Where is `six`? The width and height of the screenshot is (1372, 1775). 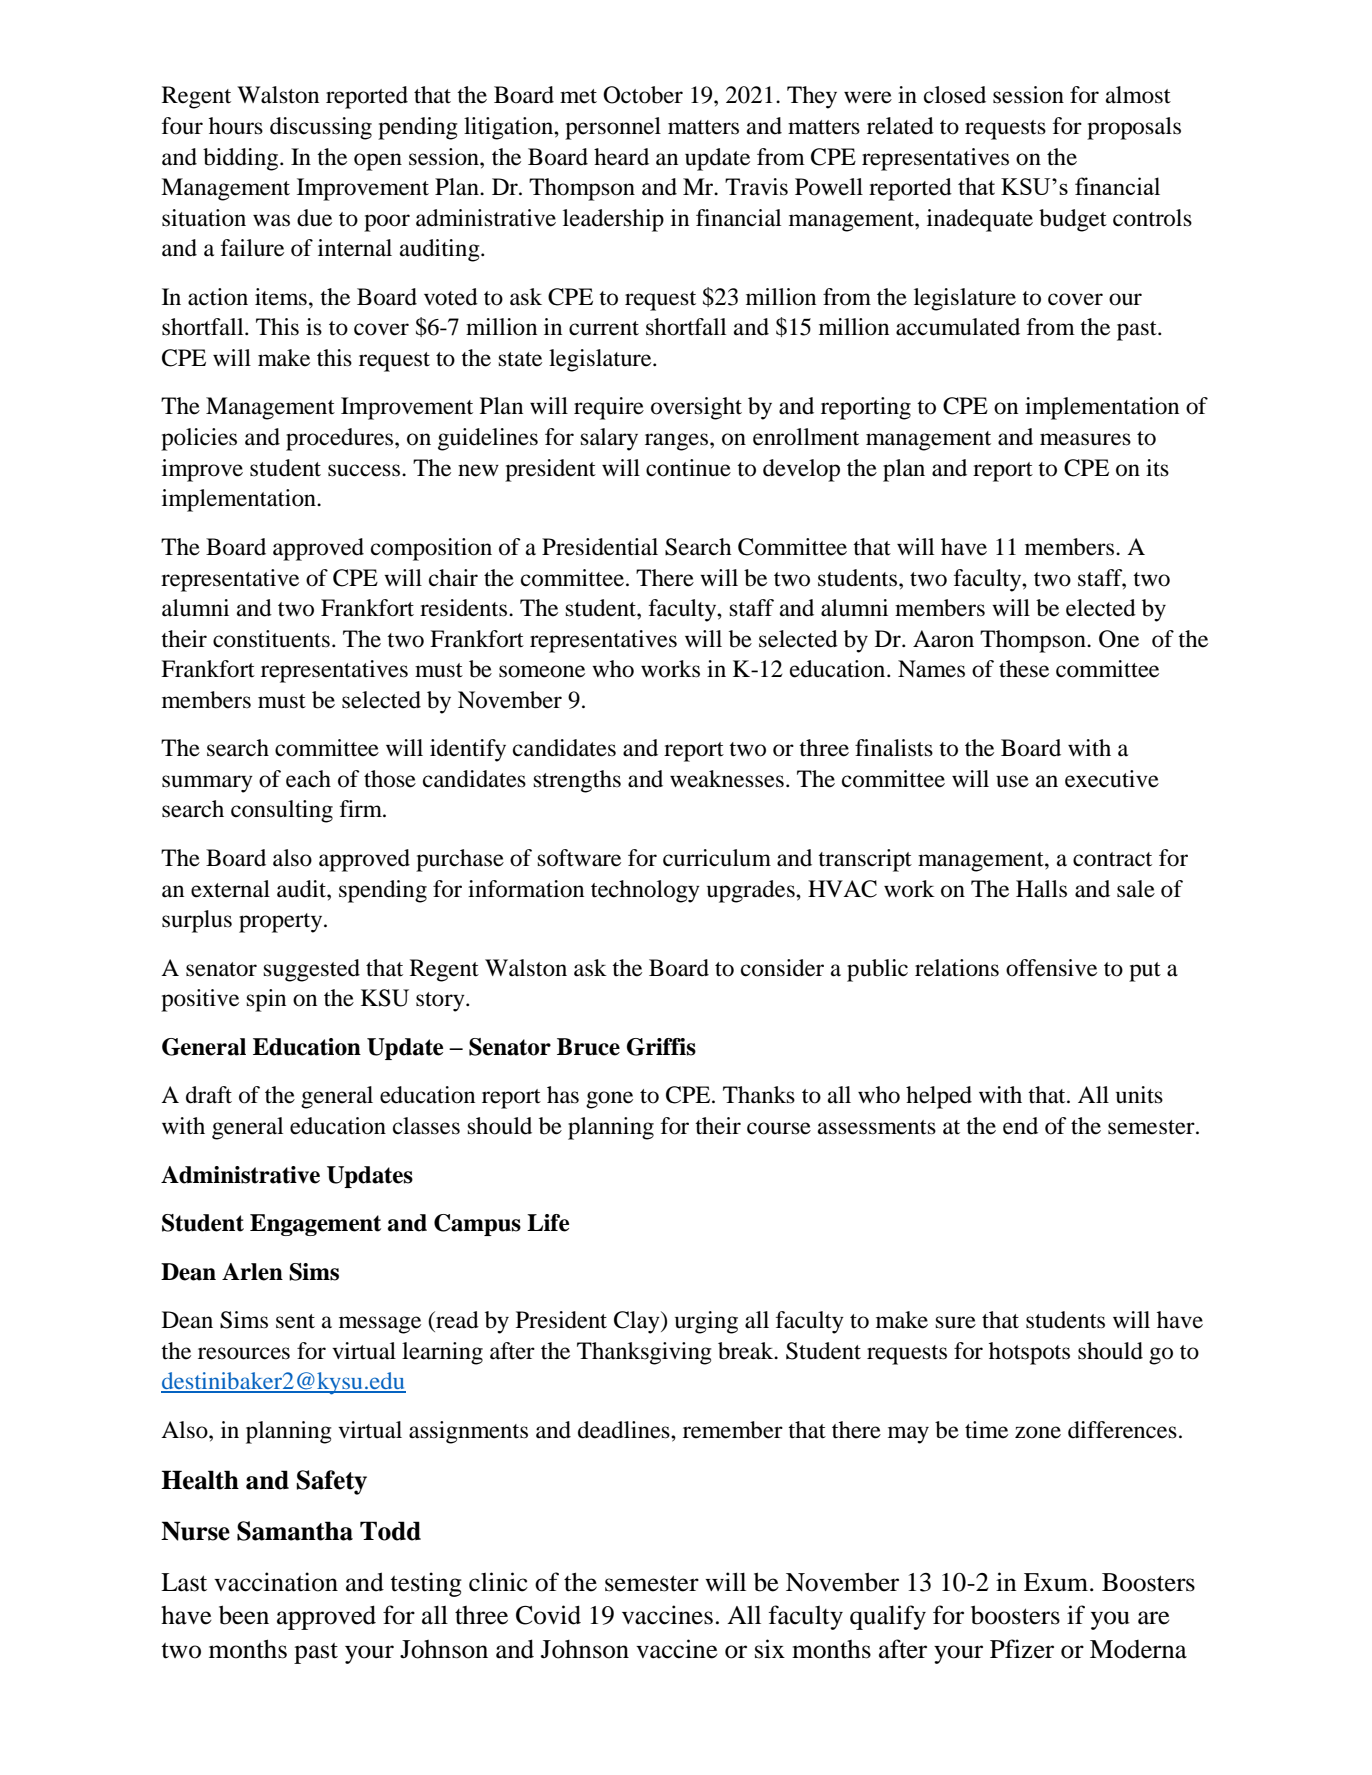
six is located at coordinates (770, 1649).
